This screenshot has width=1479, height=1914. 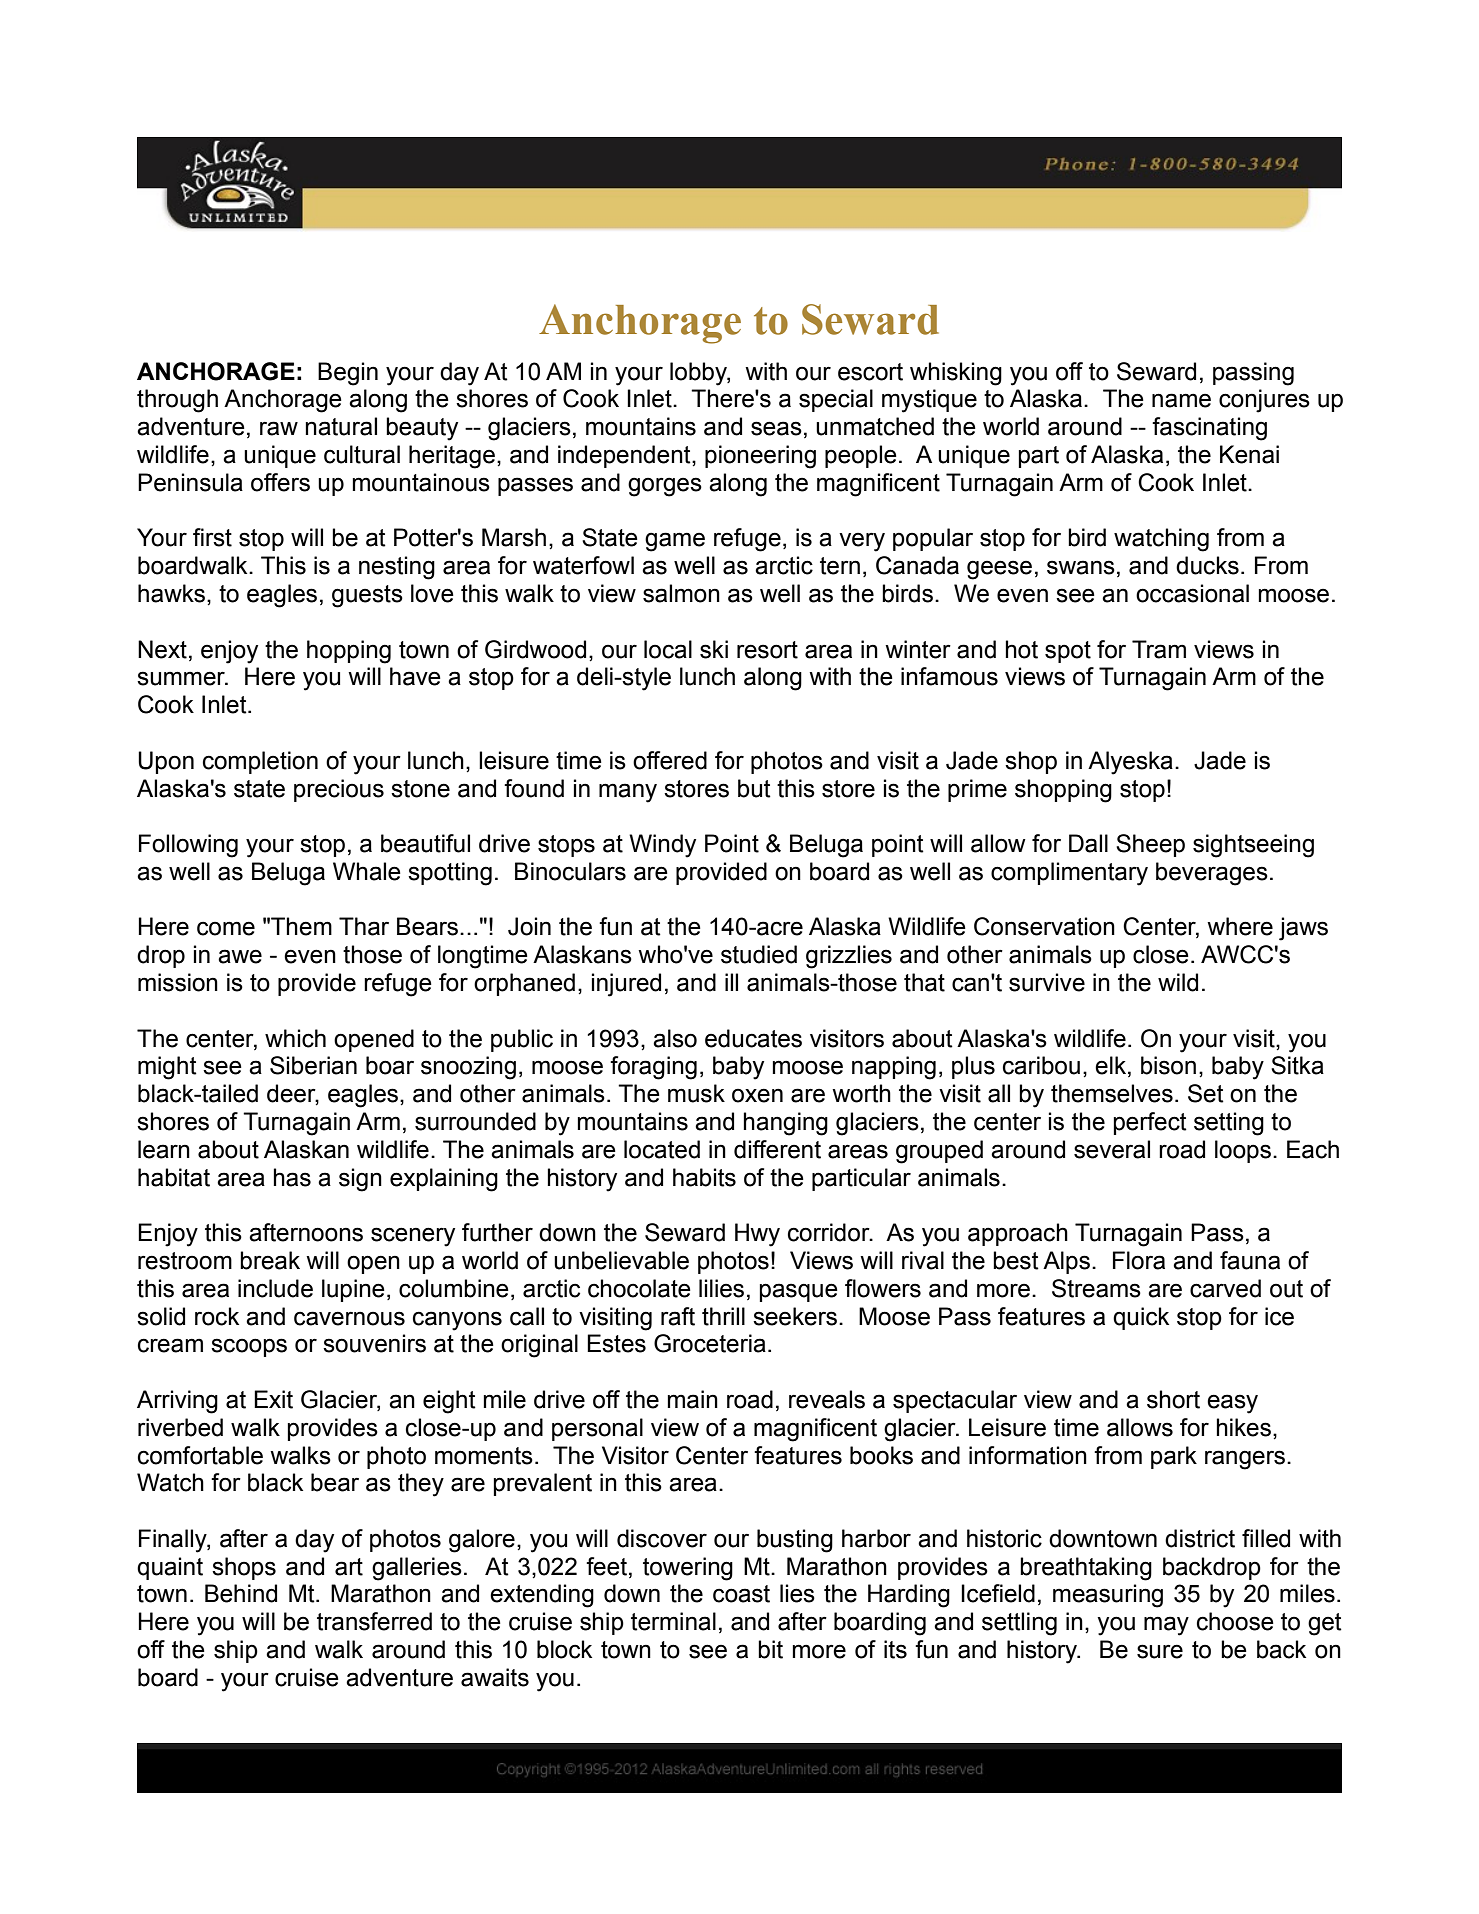 I want to click on terminal, so click(x=673, y=1621).
